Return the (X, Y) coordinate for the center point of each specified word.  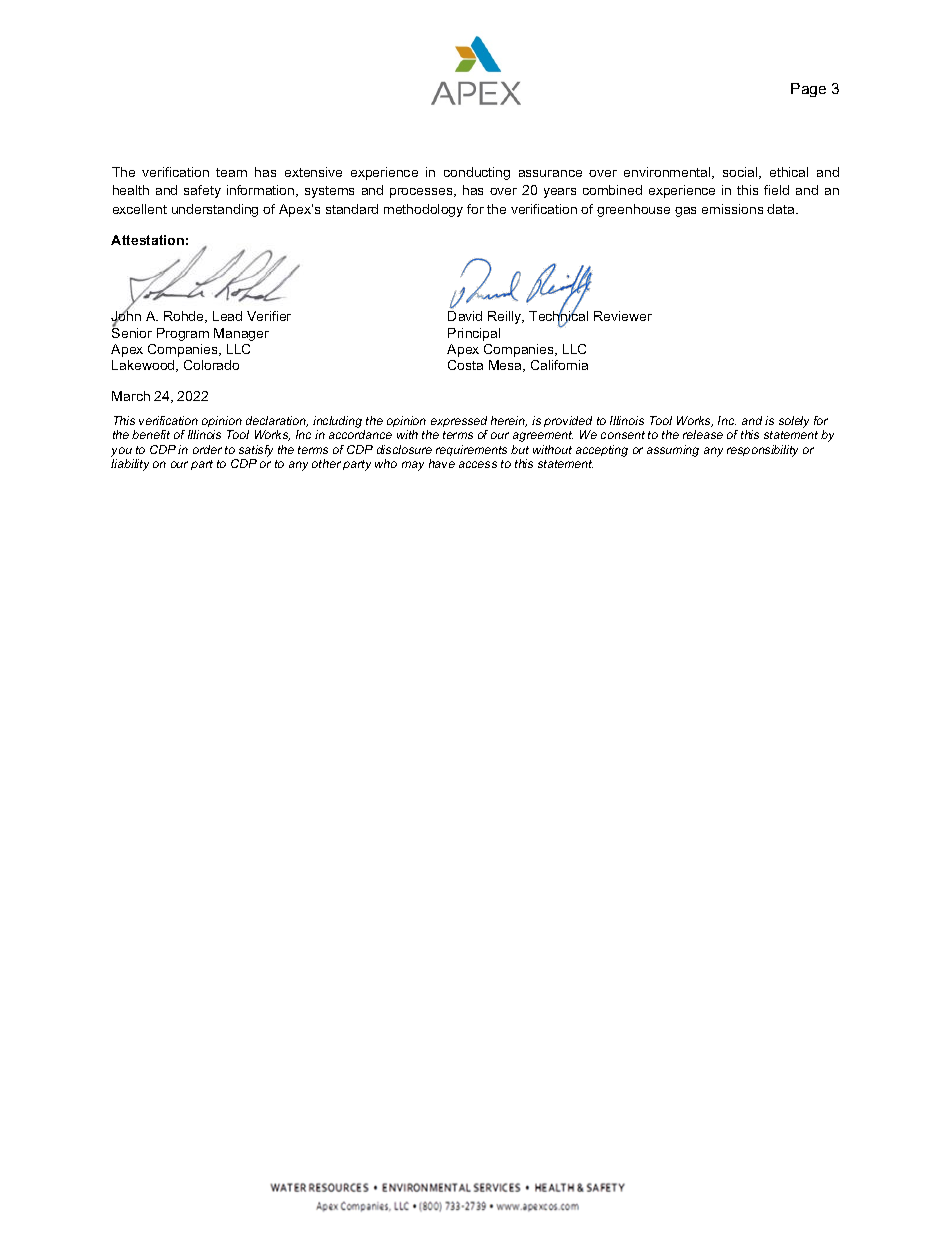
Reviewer (623, 316)
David (465, 316)
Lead (227, 316)
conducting (477, 173)
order (207, 449)
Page (808, 90)
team (231, 172)
